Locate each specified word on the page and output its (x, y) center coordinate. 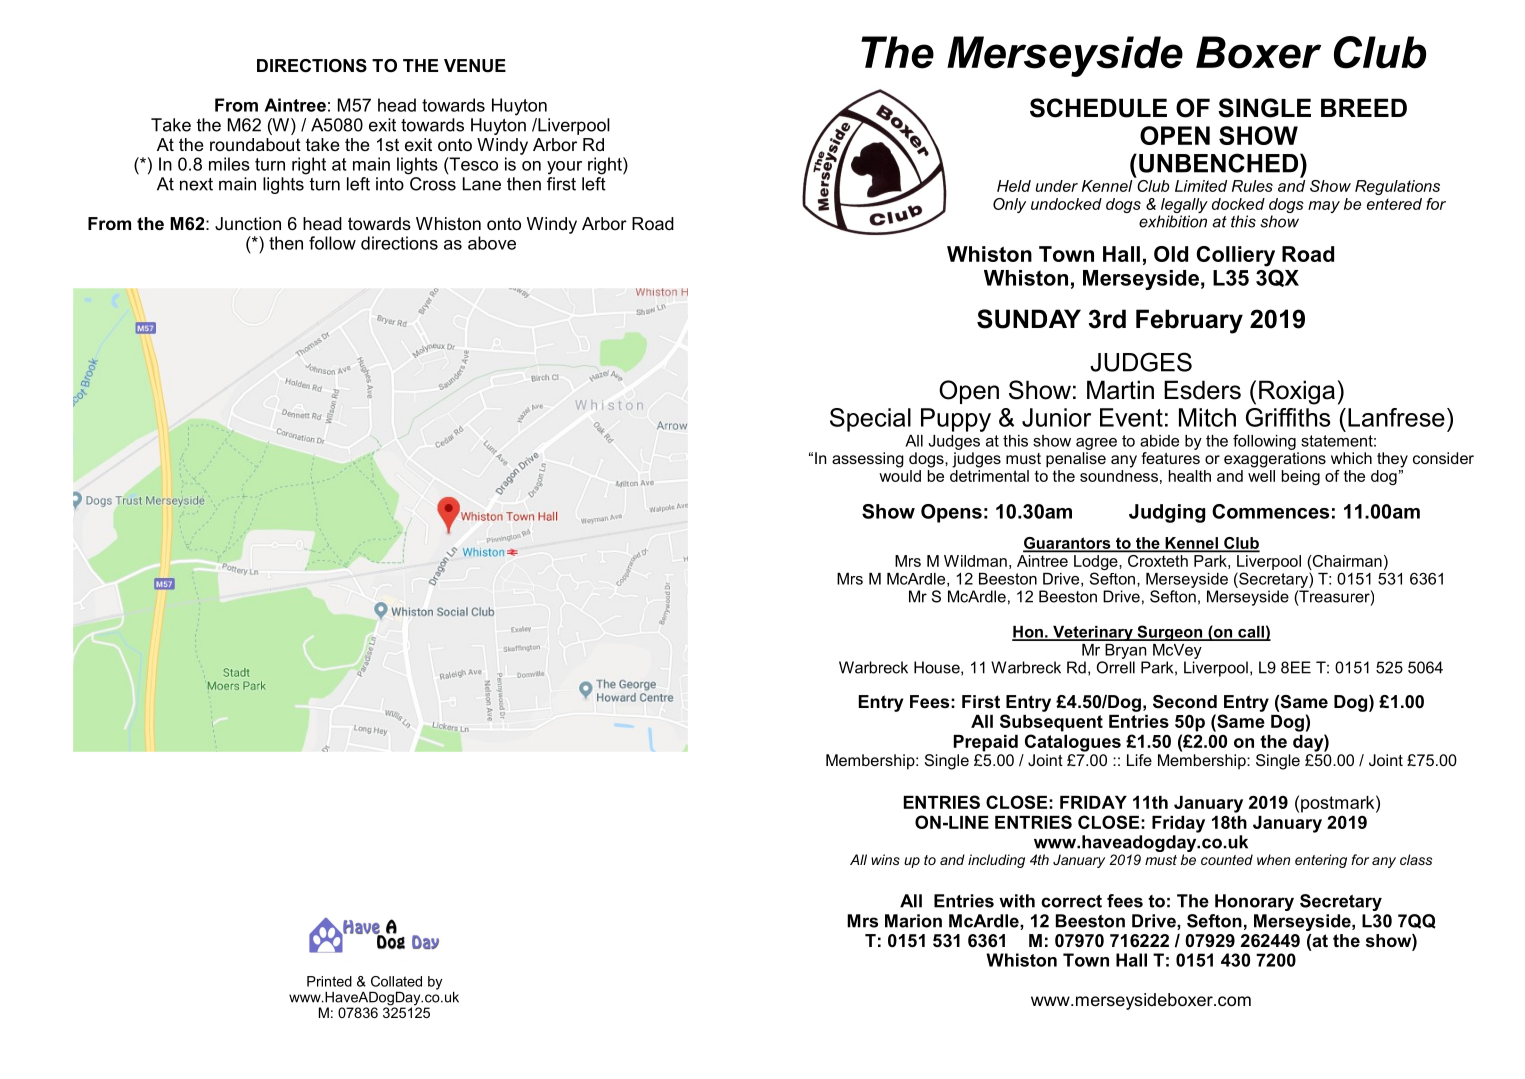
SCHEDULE (1098, 108)
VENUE (475, 66)
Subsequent (1051, 723)
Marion (913, 921)
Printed (329, 981)
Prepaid (986, 743)
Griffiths (1288, 417)
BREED (1364, 107)
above (492, 243)
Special (870, 420)
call (1251, 633)
